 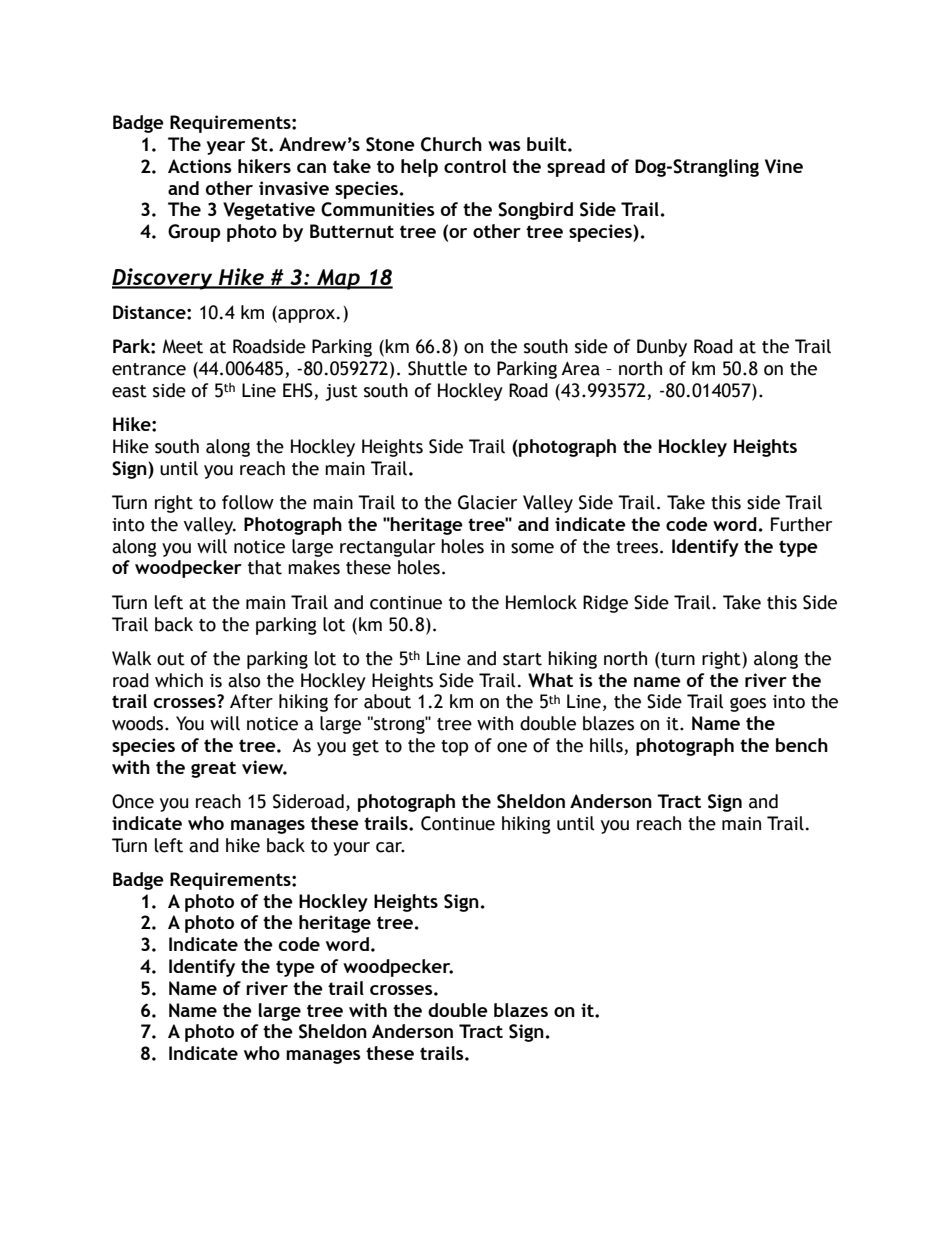 I want to click on Further, so click(x=801, y=524).
